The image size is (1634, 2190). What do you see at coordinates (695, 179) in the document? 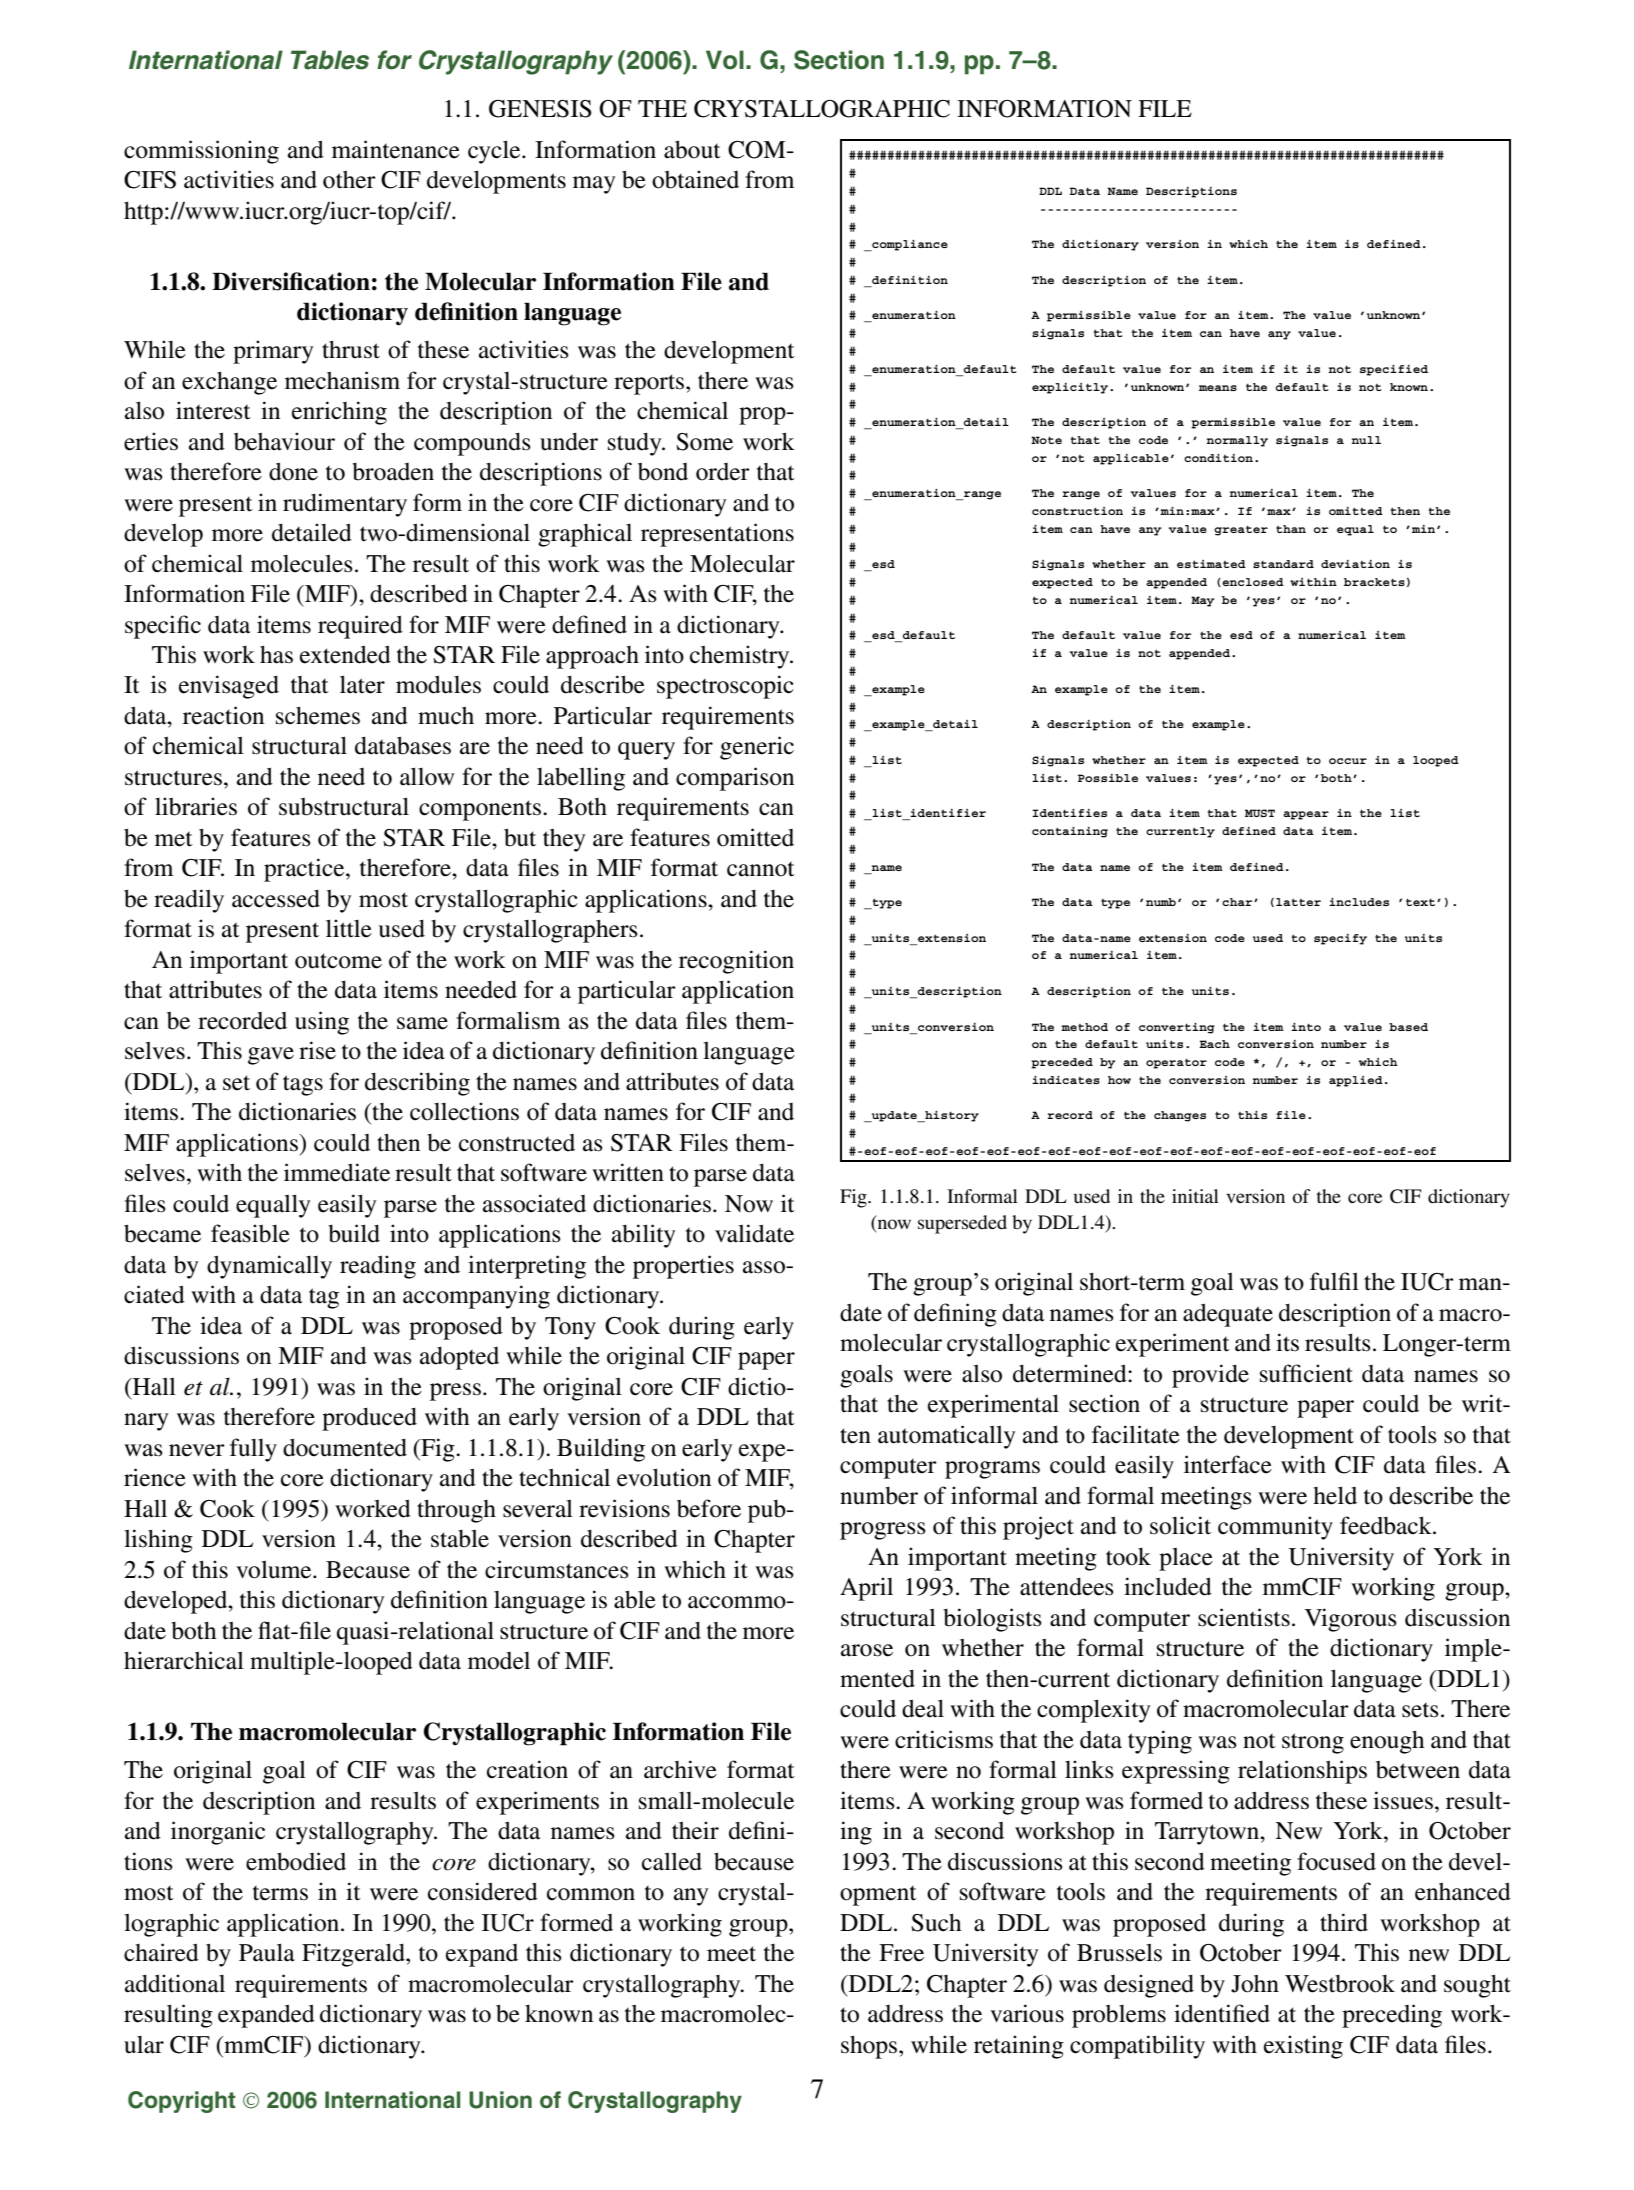
I see `obtained` at bounding box center [695, 179].
